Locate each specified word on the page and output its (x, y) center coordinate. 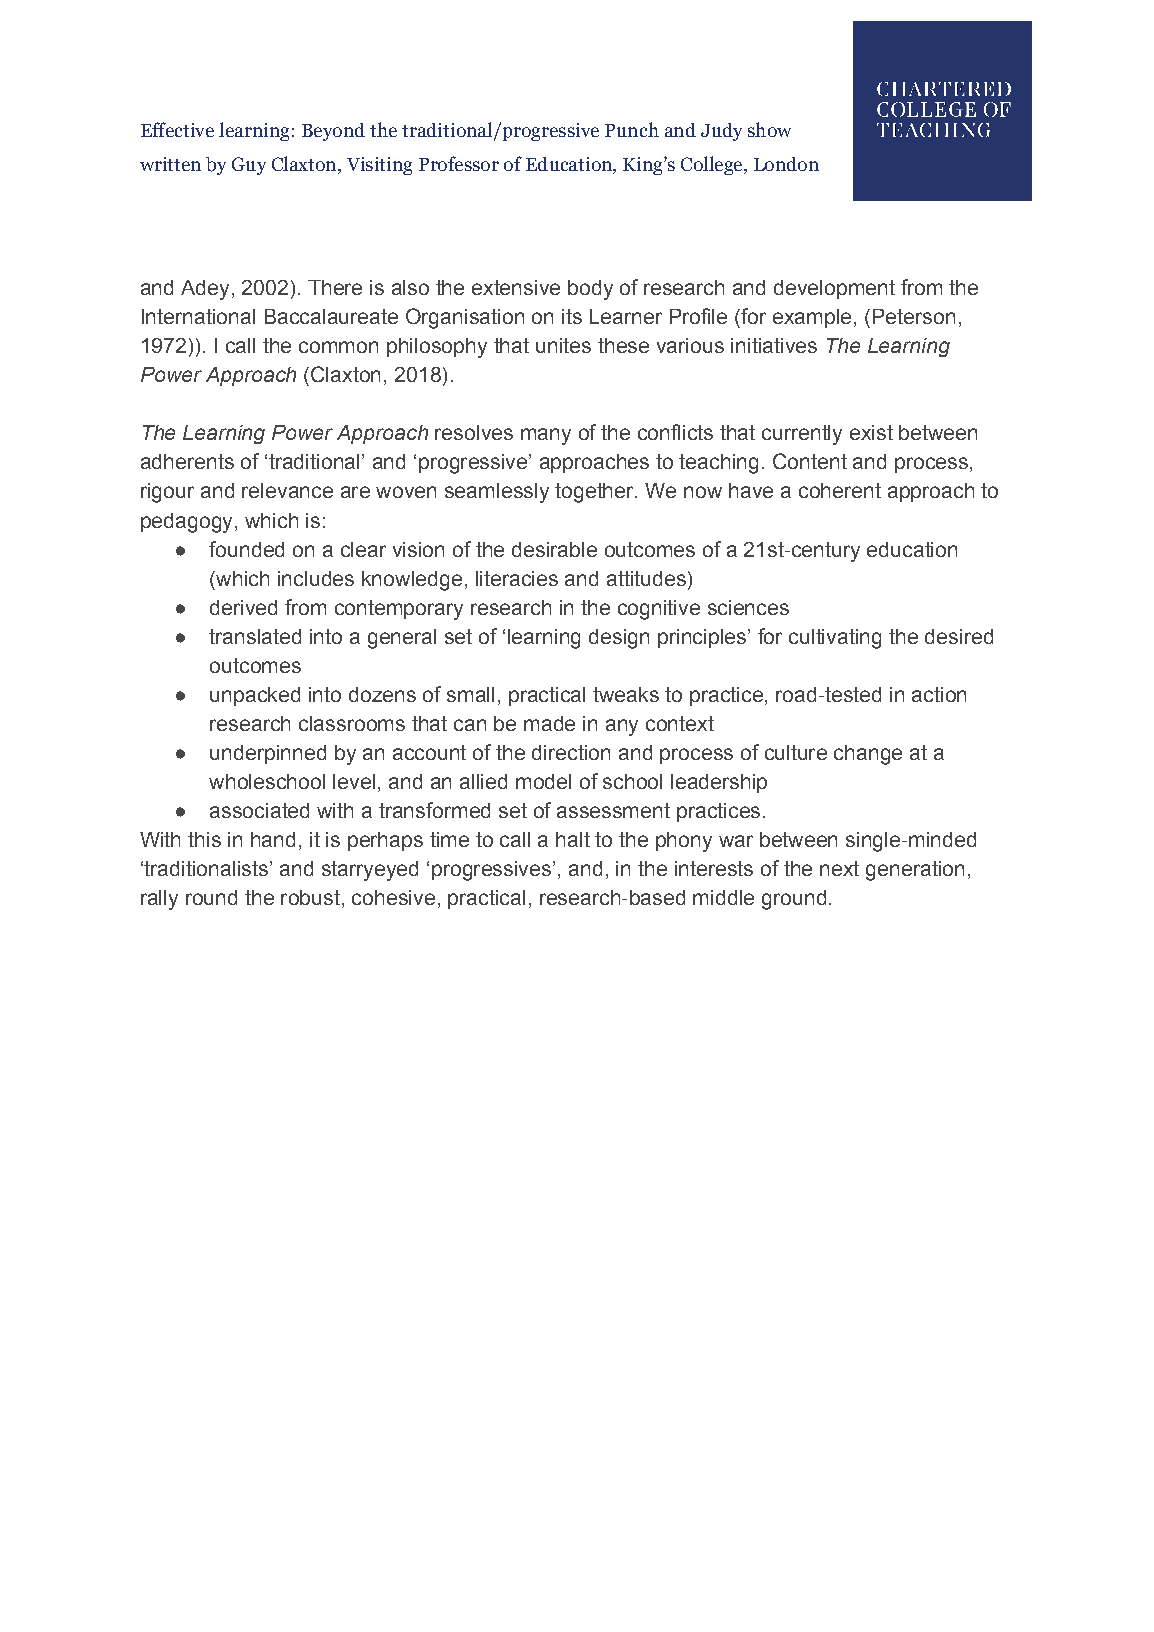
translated (255, 636)
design (619, 639)
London (786, 164)
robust (310, 897)
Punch (632, 129)
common (338, 347)
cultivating (835, 639)
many (546, 436)
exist (871, 432)
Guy (249, 166)
